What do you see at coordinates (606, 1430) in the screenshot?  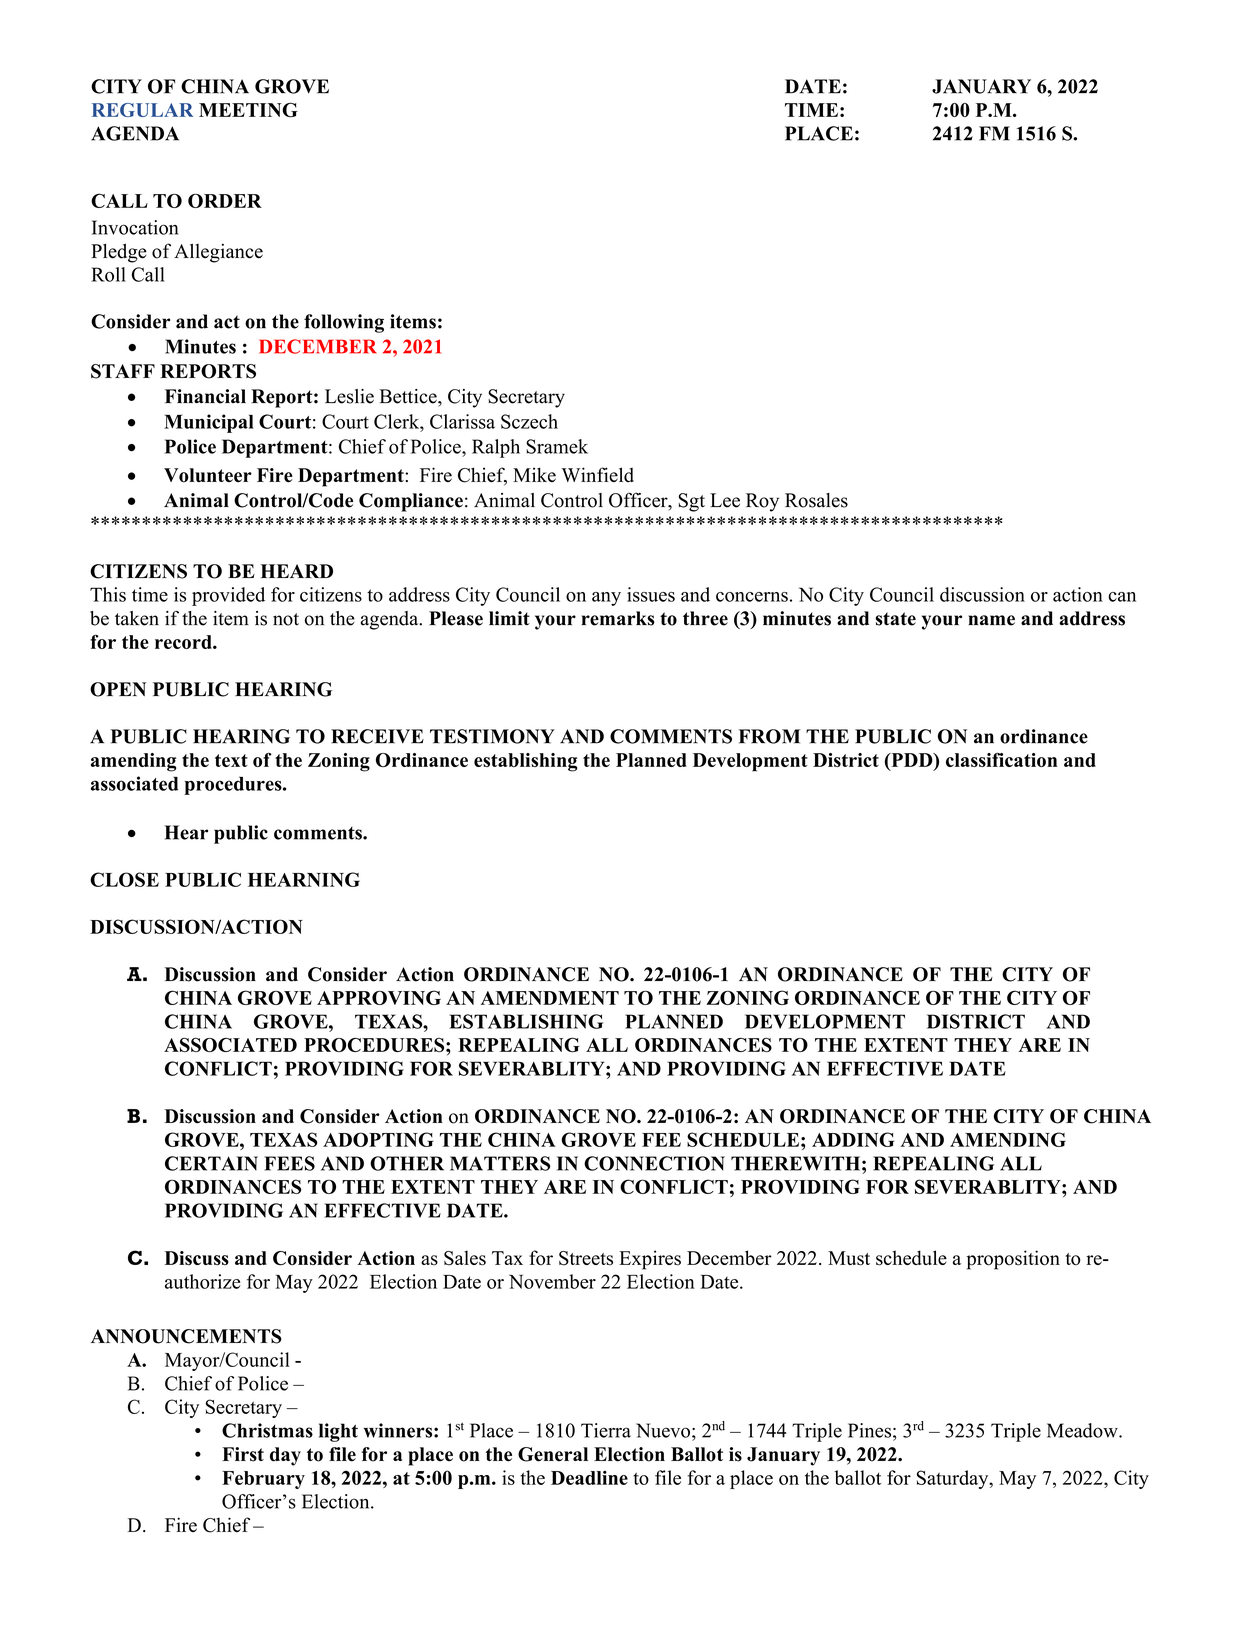 I see `Tierra` at bounding box center [606, 1430].
